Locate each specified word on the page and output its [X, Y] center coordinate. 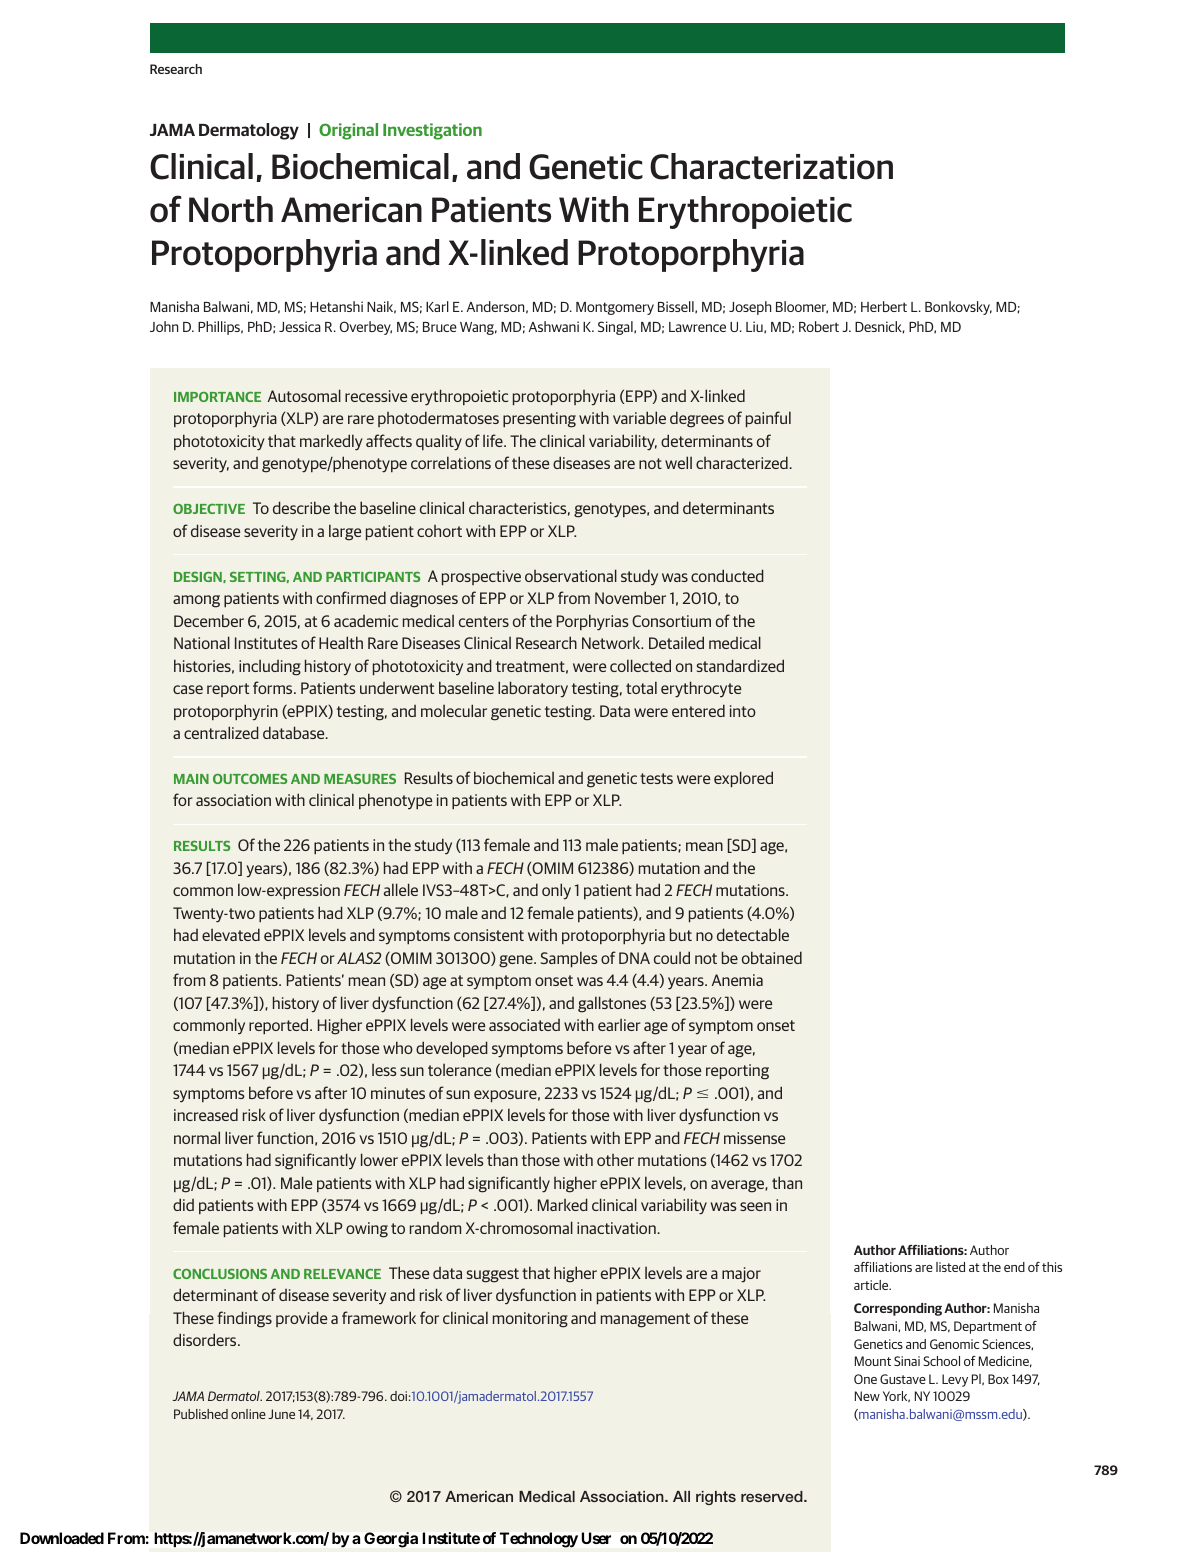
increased [206, 1114]
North [231, 209]
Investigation [432, 131]
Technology [539, 1540]
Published [201, 1414]
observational [571, 575]
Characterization [771, 166]
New [867, 1396]
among [196, 601]
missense [754, 1138]
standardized [740, 665]
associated [524, 1025]
